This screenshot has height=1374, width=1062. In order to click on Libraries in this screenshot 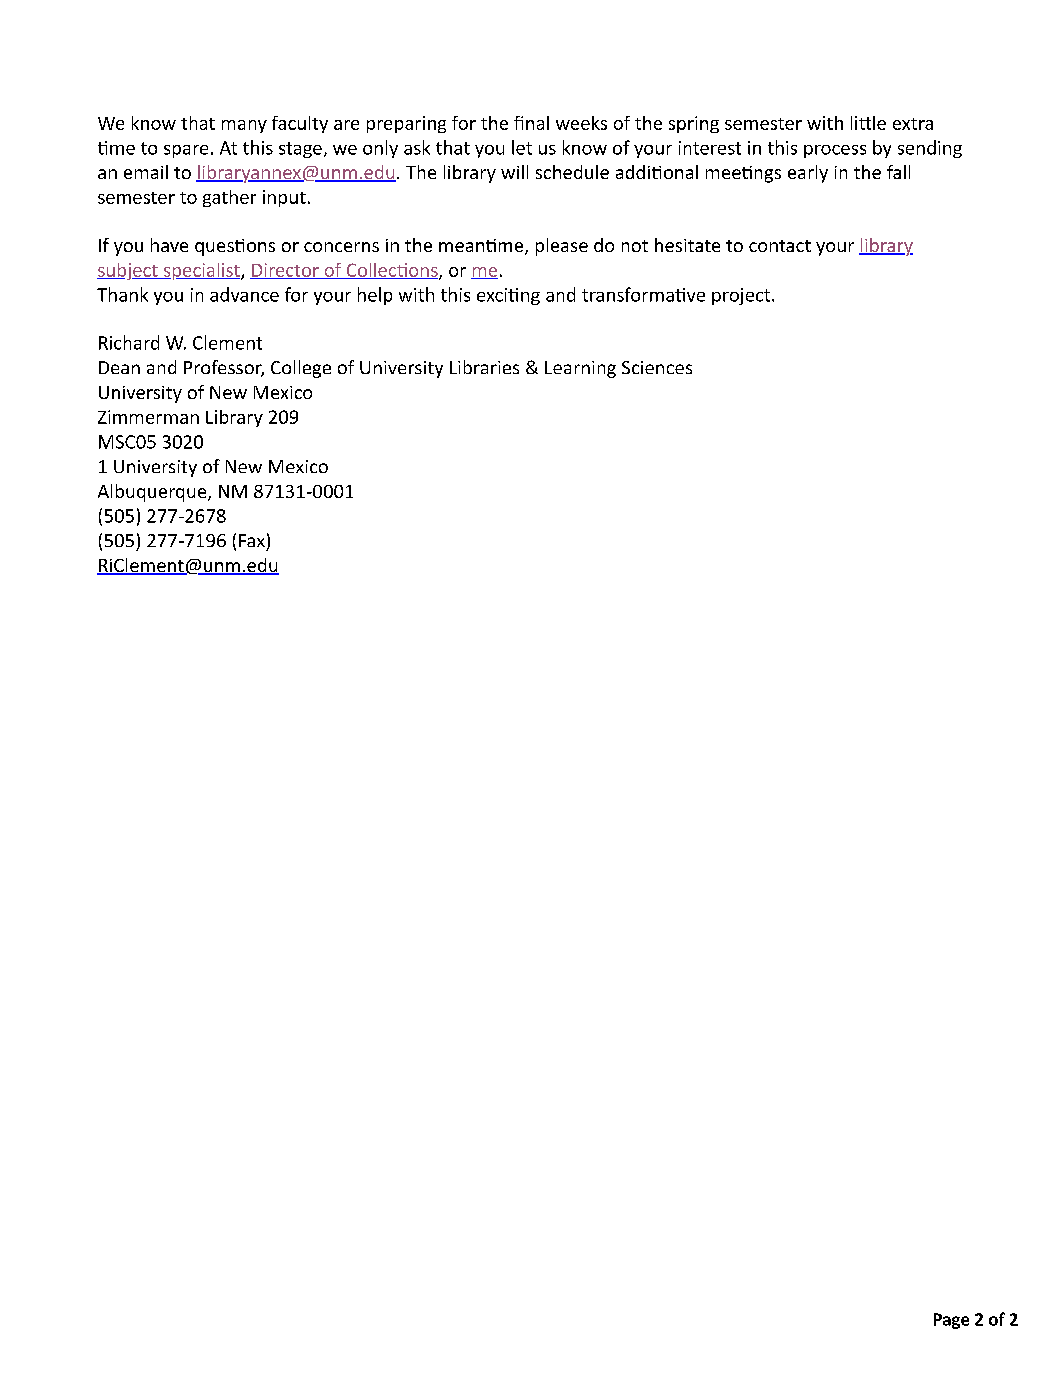, I will do `click(484, 367)`.
